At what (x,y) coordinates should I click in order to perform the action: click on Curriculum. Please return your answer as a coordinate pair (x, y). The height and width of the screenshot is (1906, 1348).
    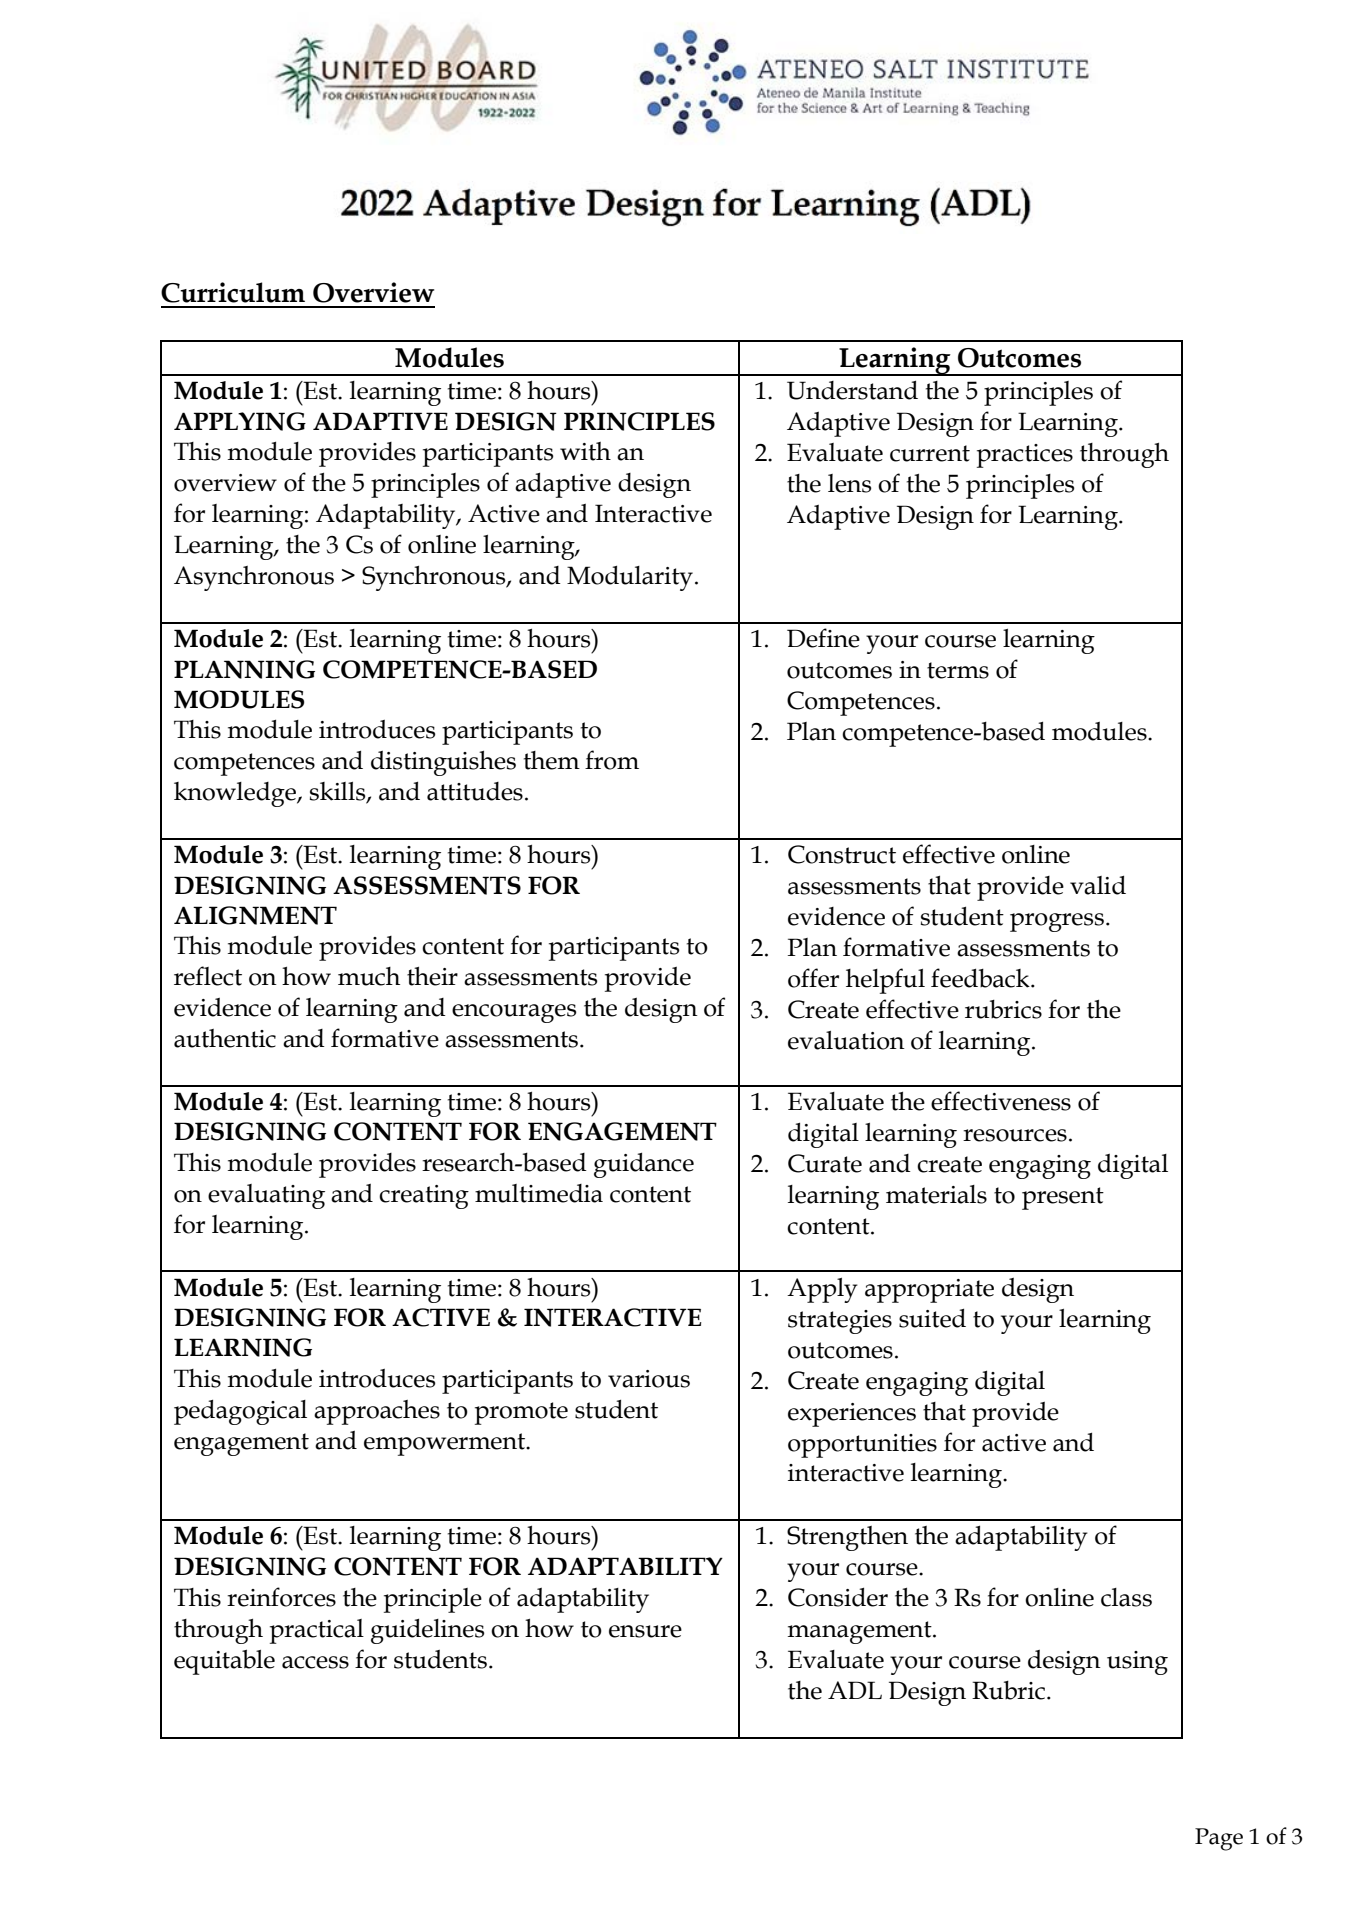
    Looking at the image, I should click on (233, 292).
